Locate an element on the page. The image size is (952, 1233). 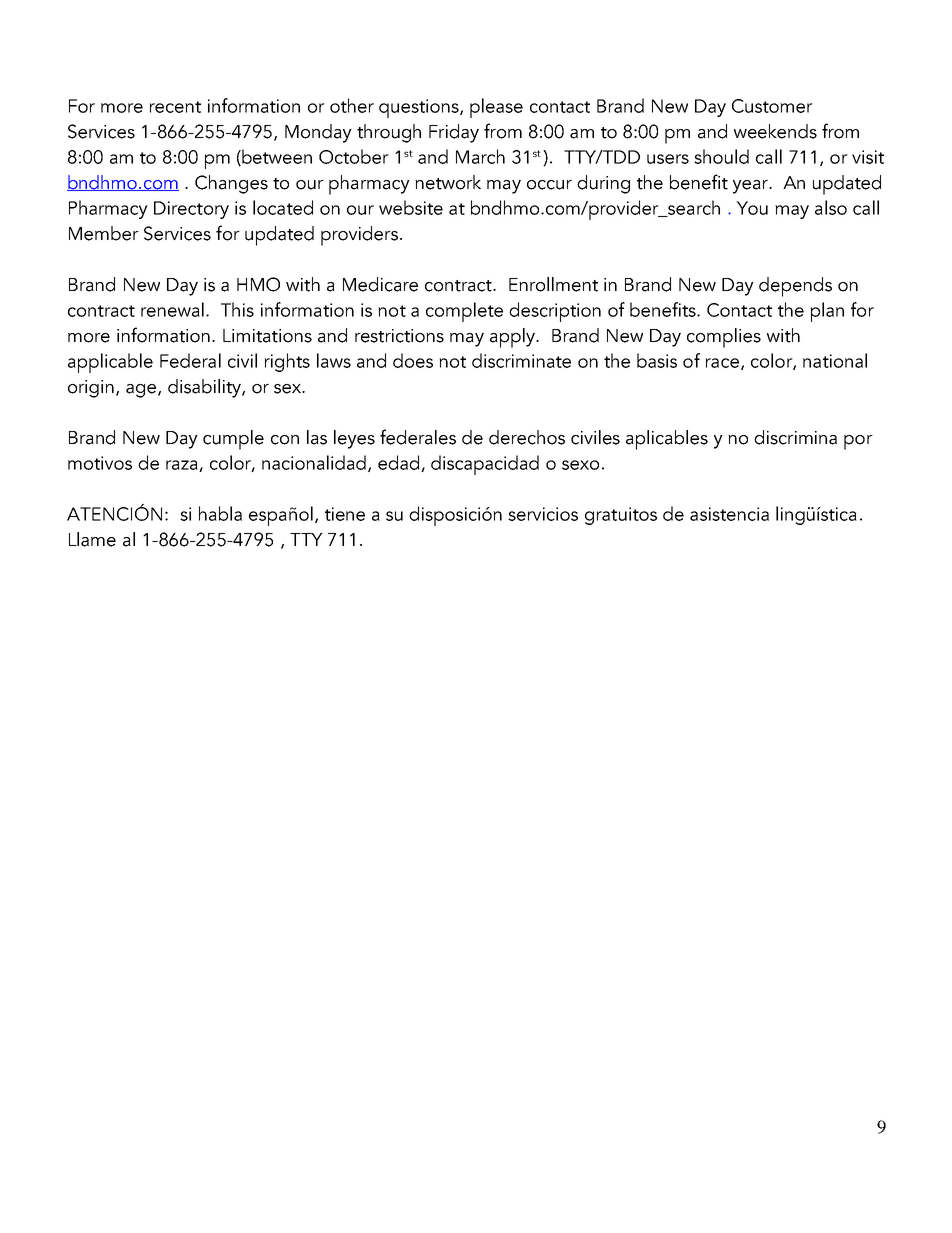
Customer is located at coordinates (772, 106).
